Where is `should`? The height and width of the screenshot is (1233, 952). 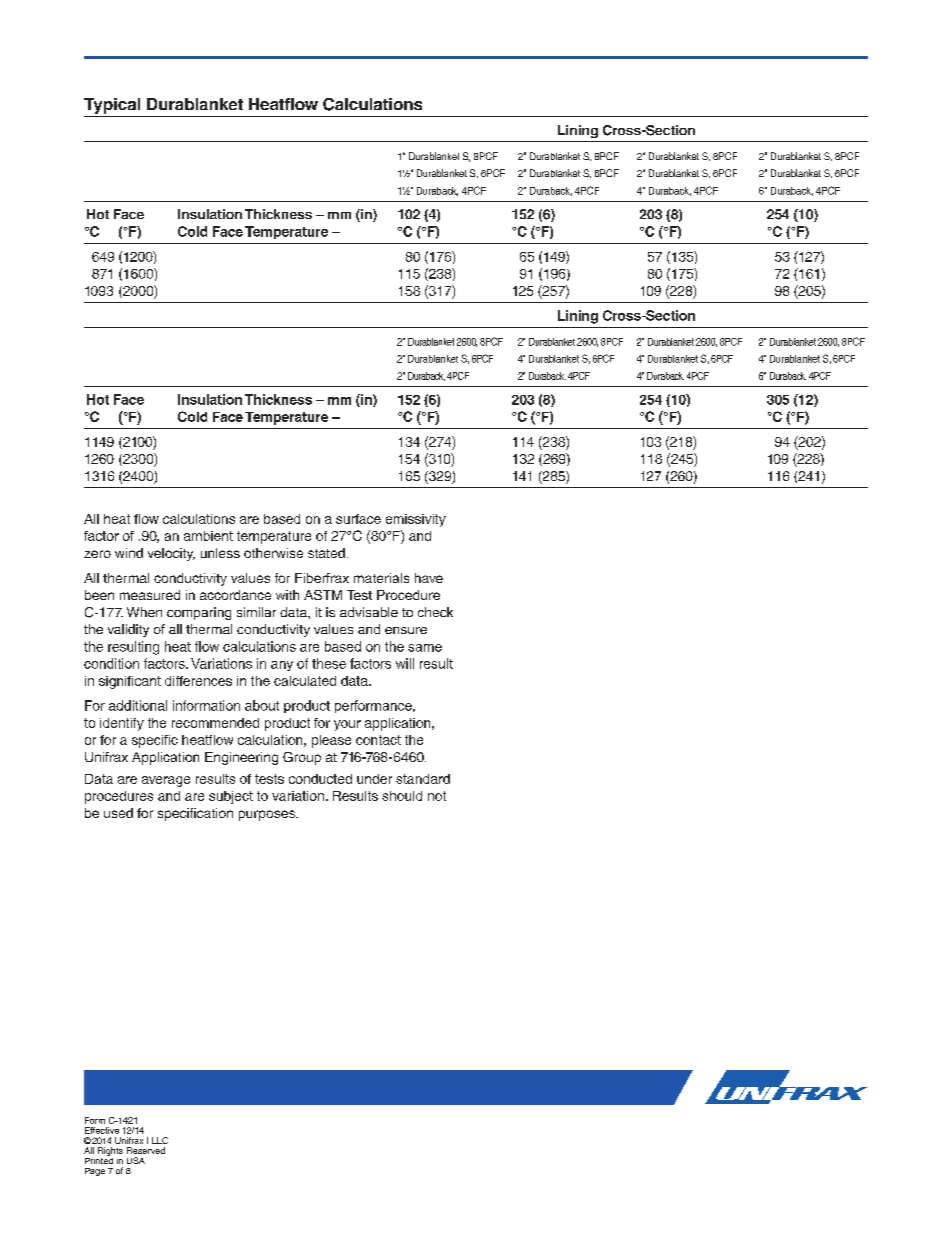 should is located at coordinates (402, 796).
